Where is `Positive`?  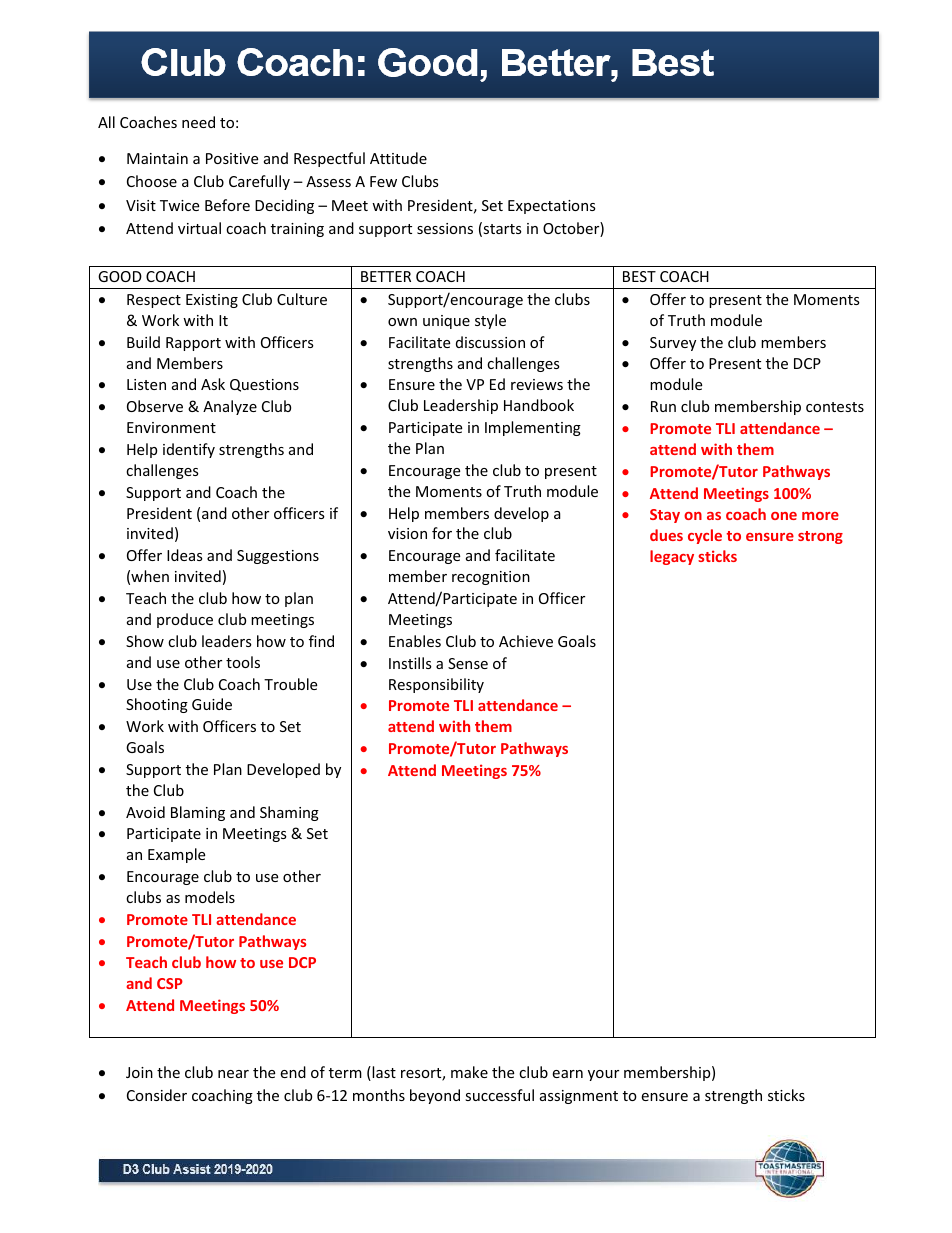
Positive is located at coordinates (232, 158).
